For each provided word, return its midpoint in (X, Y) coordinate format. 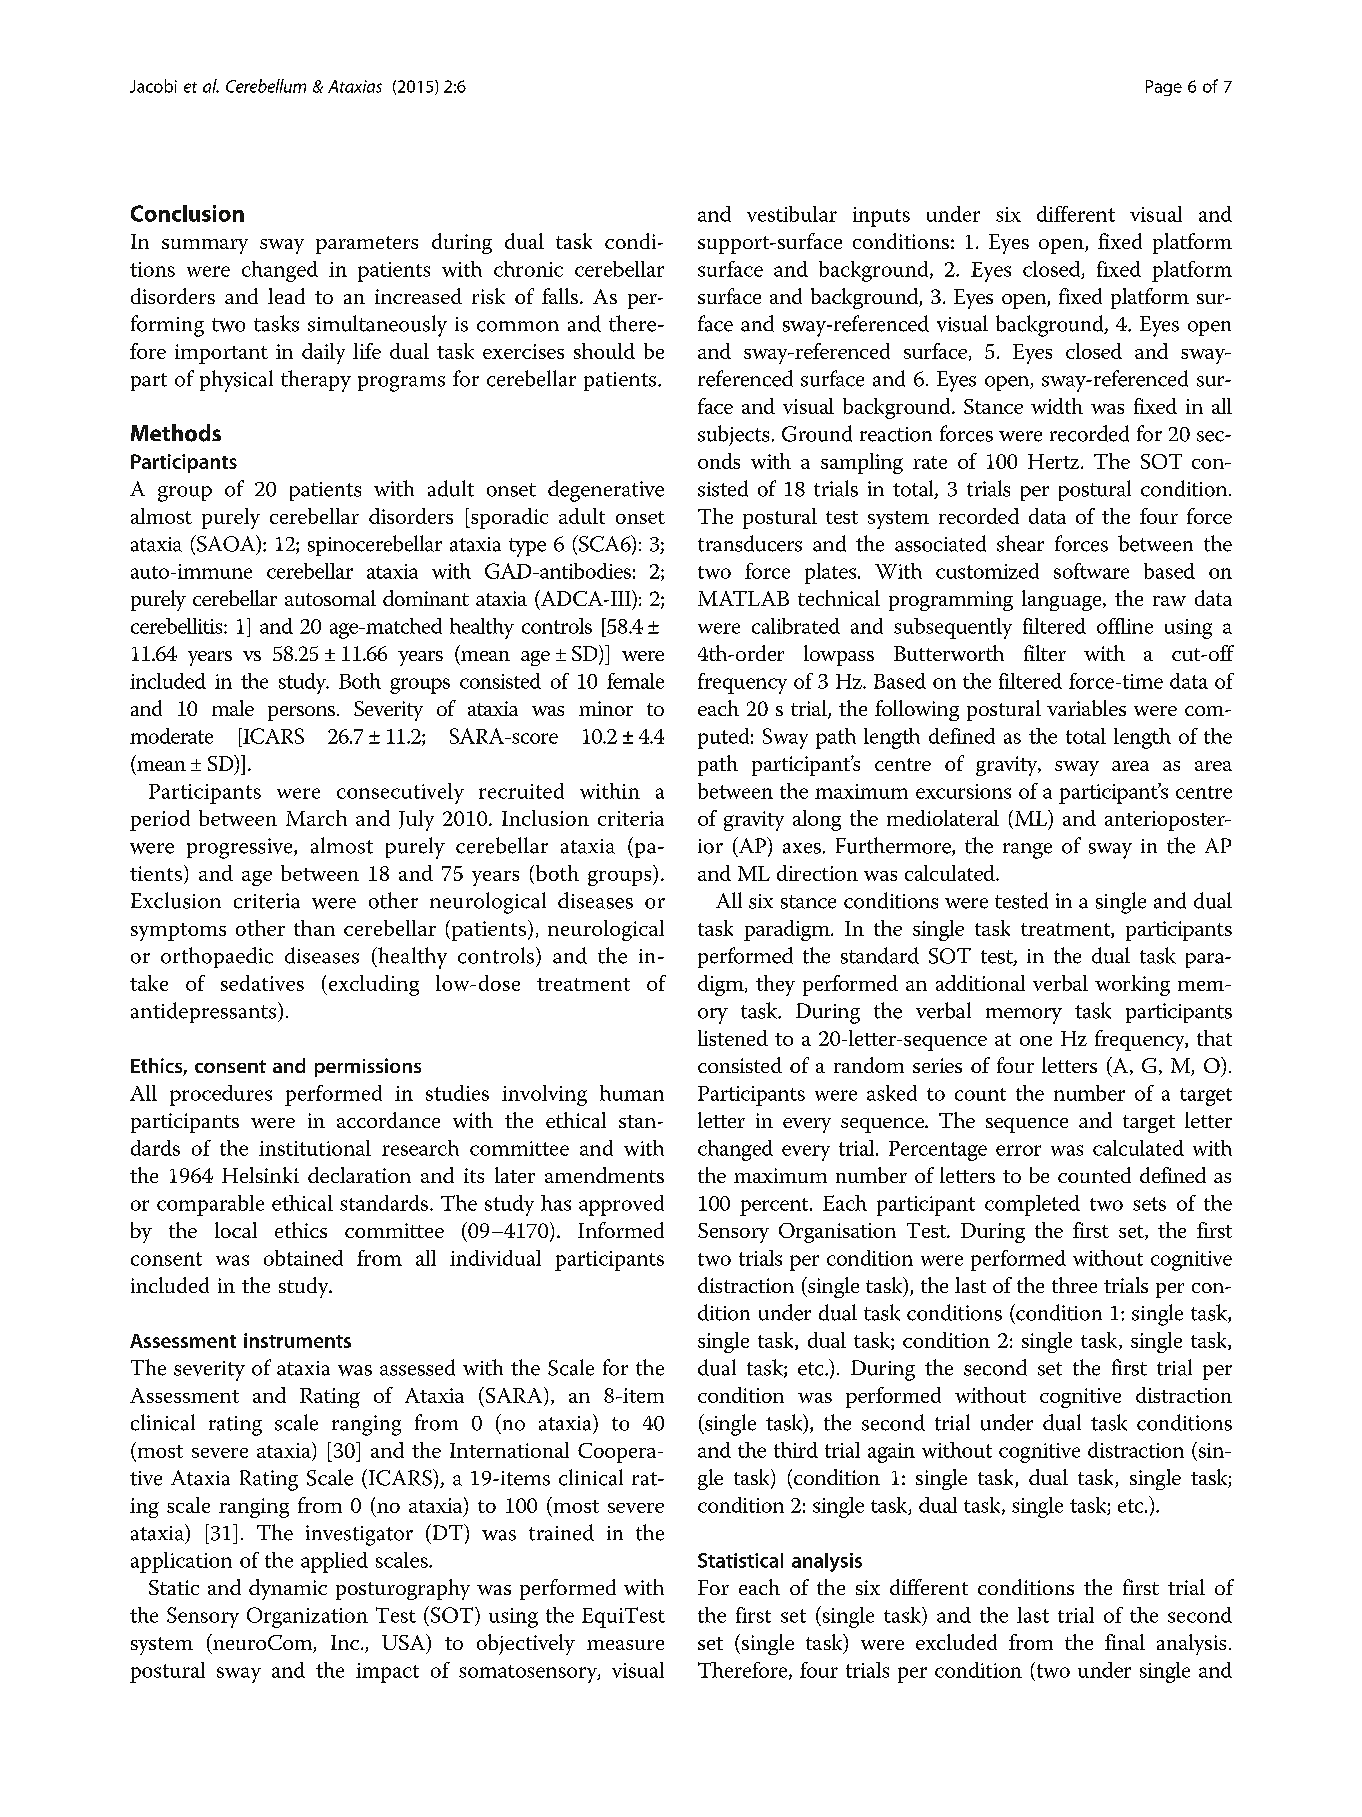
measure (625, 1645)
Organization (307, 1617)
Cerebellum (266, 86)
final (1125, 1642)
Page (1164, 88)
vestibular (792, 214)
